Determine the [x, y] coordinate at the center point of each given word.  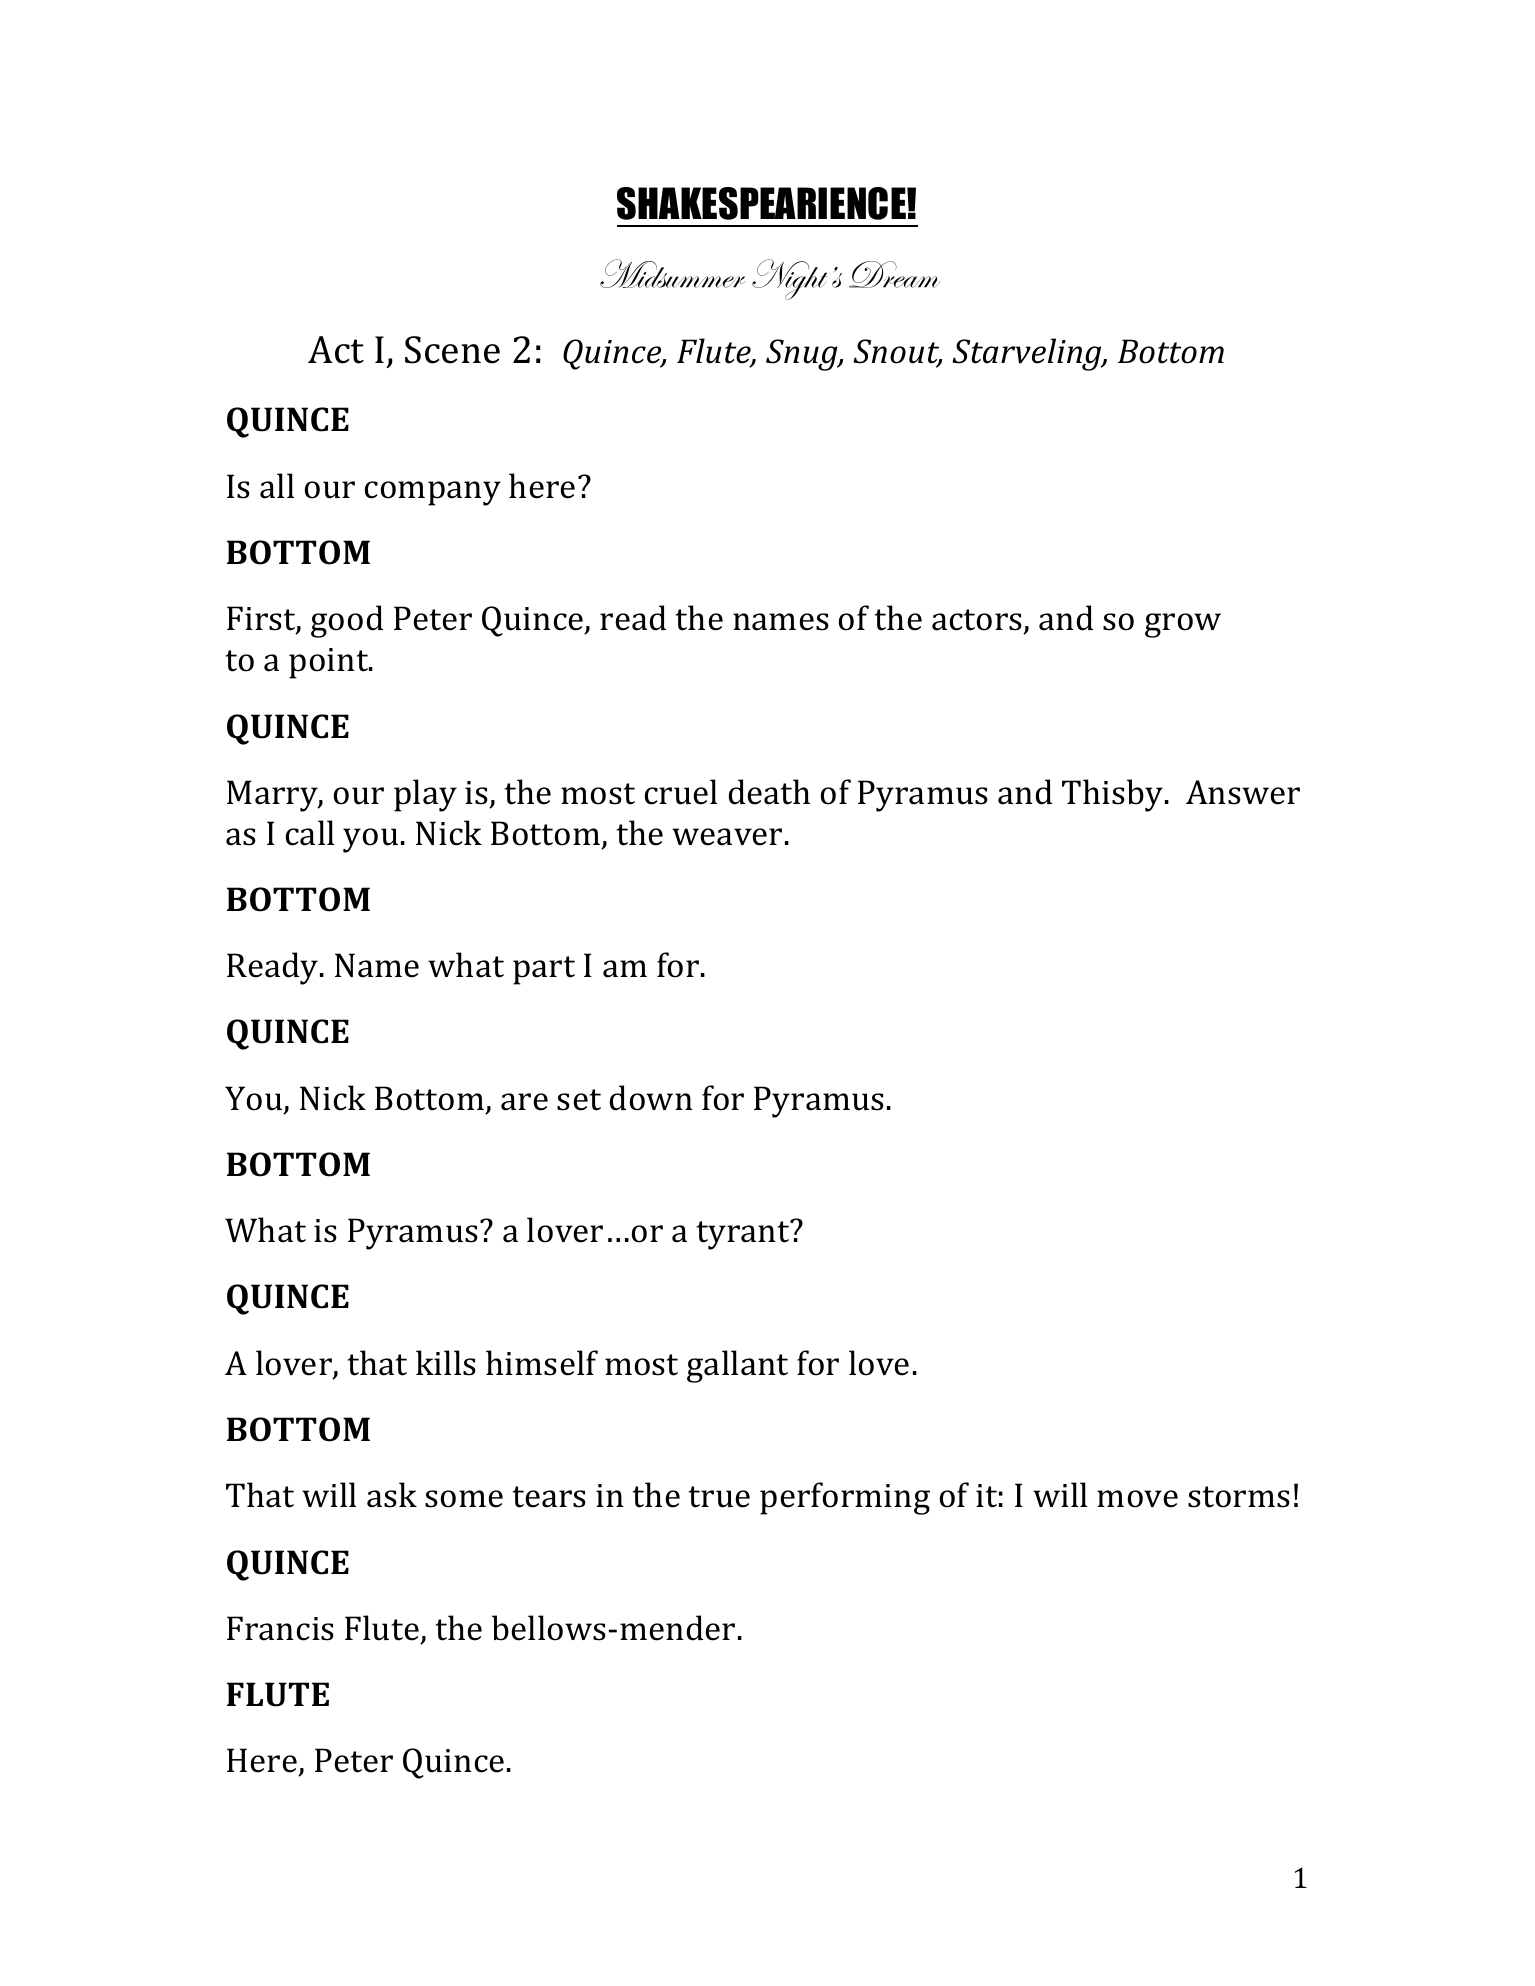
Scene [452, 350]
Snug [803, 355]
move [1137, 1499]
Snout [897, 353]
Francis [280, 1628]
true [719, 1497]
